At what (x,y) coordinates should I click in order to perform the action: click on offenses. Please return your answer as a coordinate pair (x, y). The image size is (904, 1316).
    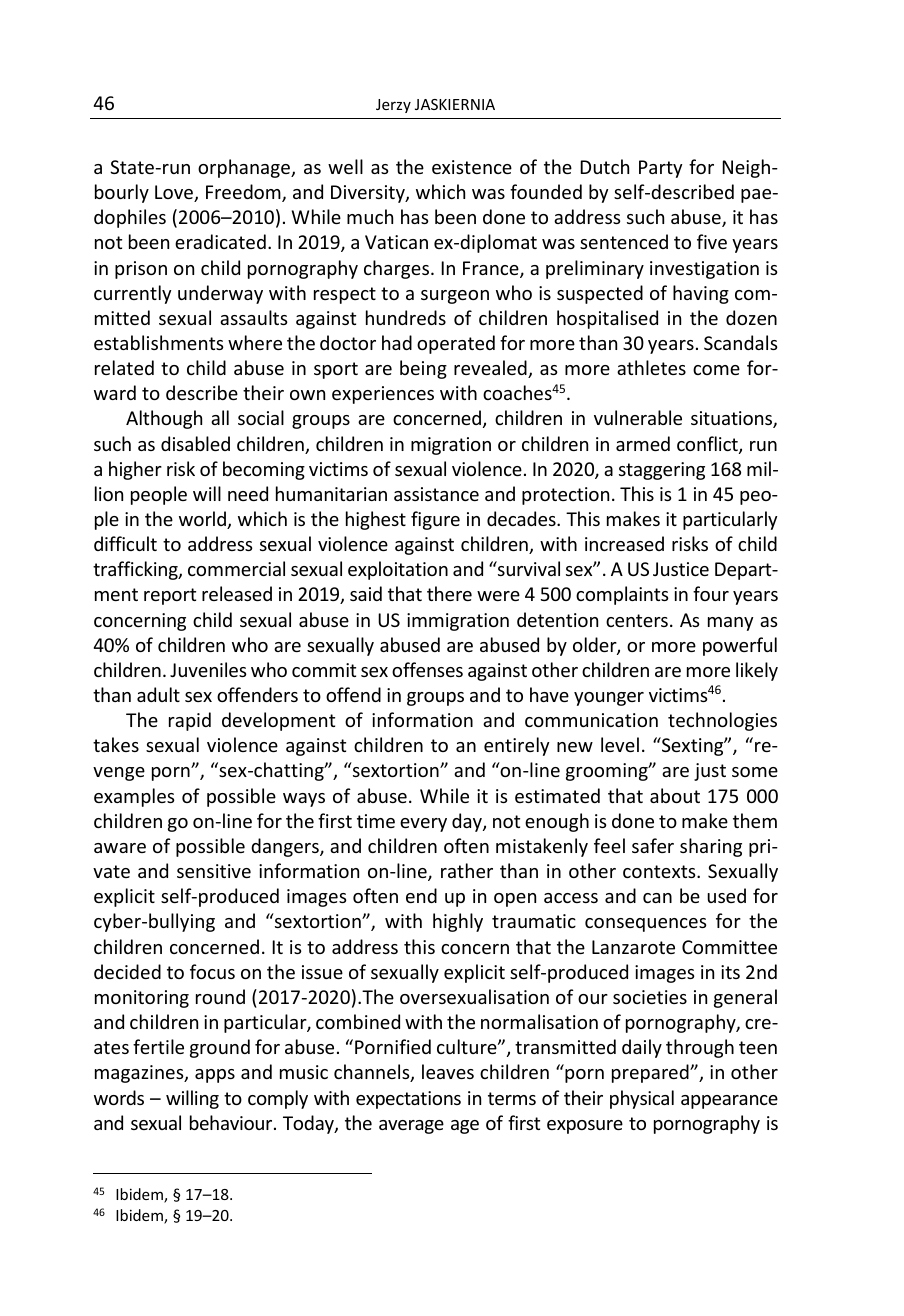
    Looking at the image, I should click on (427, 669).
